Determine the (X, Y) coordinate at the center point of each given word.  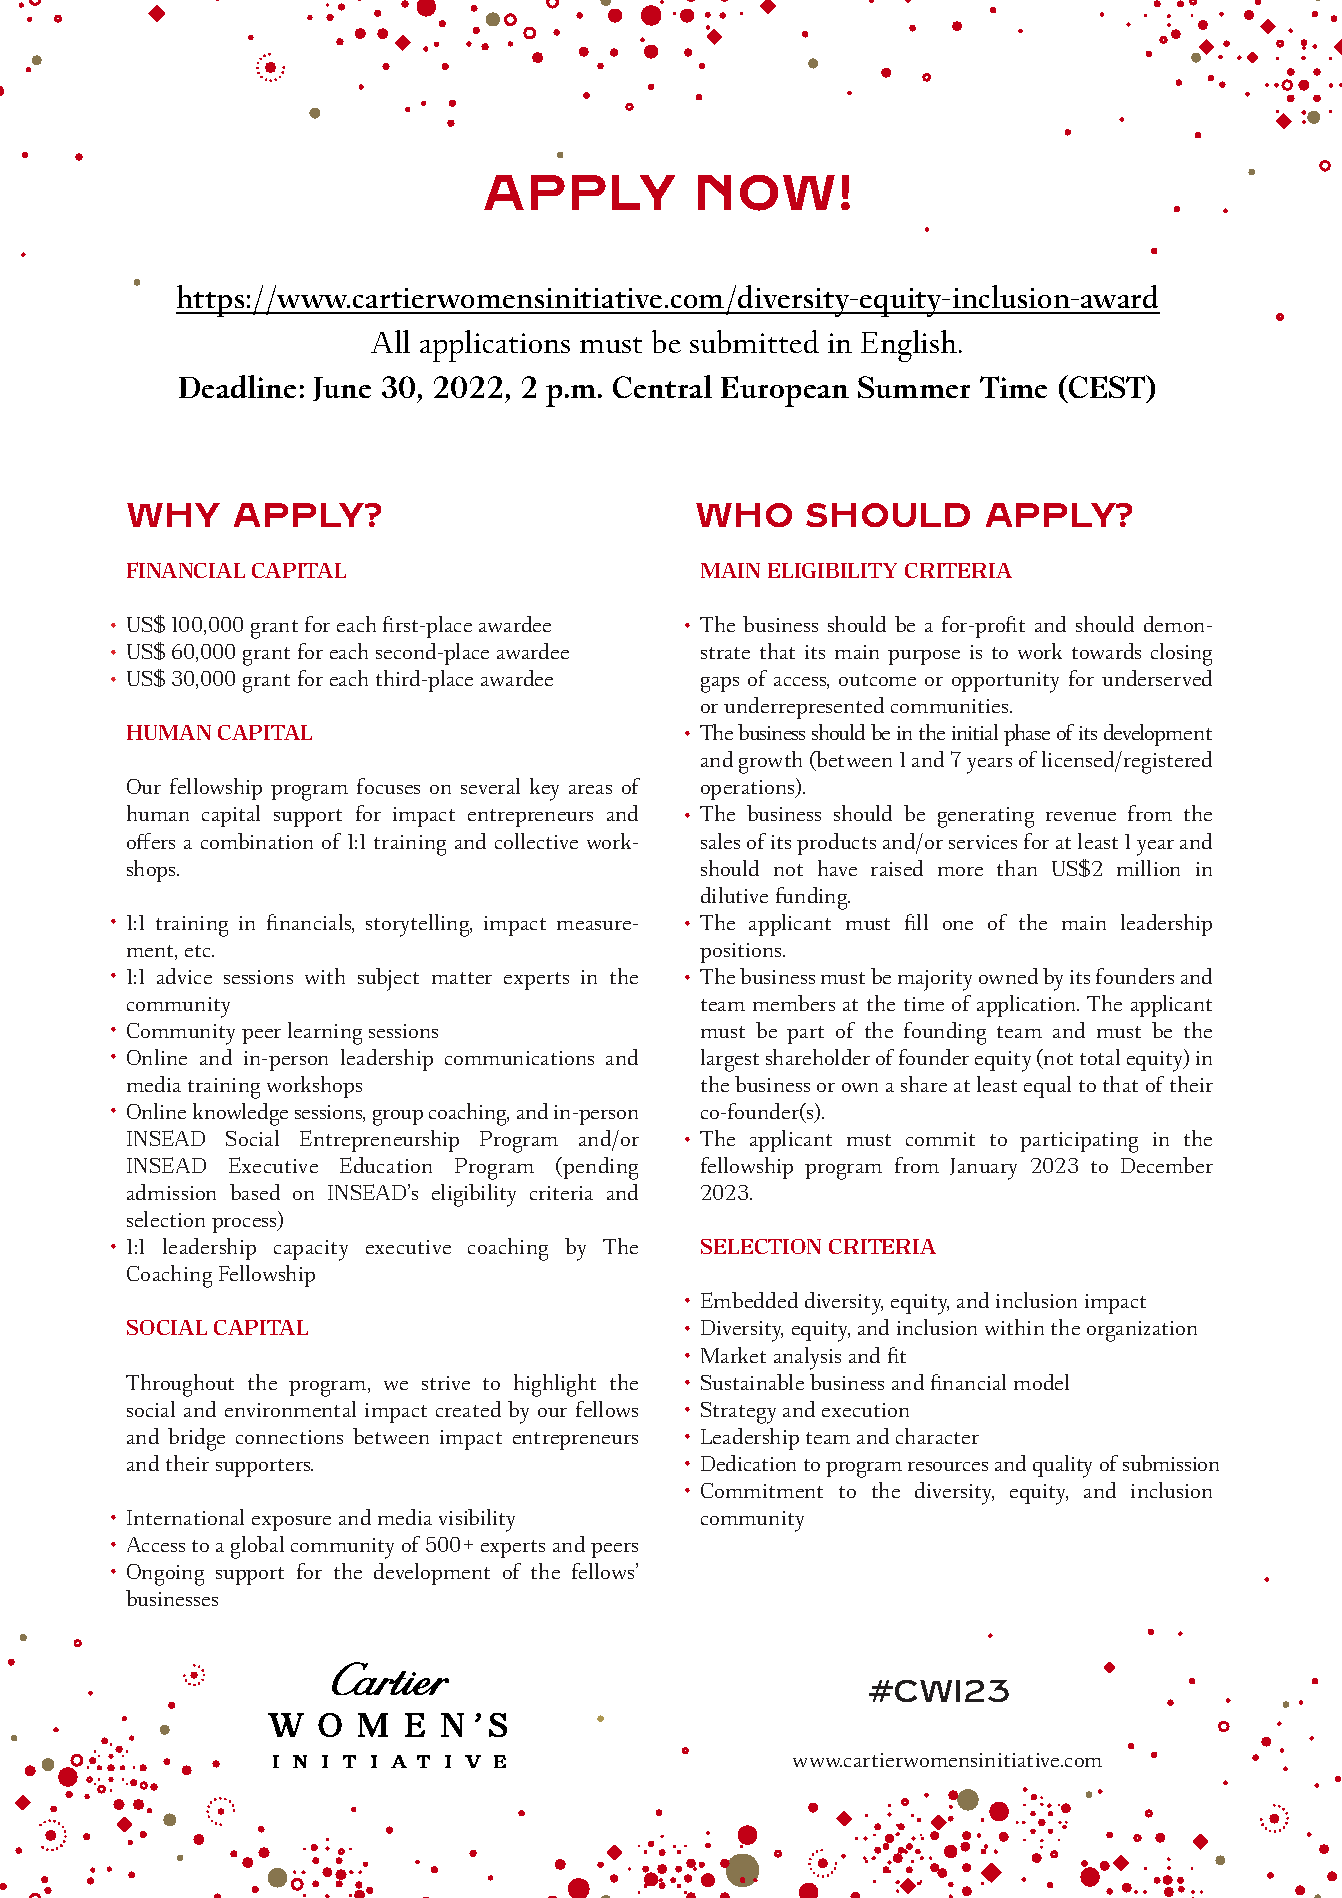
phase (1027, 735)
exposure (291, 1523)
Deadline (237, 386)
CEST (1107, 386)
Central (662, 386)
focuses (388, 786)
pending (599, 1168)
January (983, 1169)
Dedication (748, 1463)
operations (749, 789)
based (255, 1192)
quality (1062, 1466)
